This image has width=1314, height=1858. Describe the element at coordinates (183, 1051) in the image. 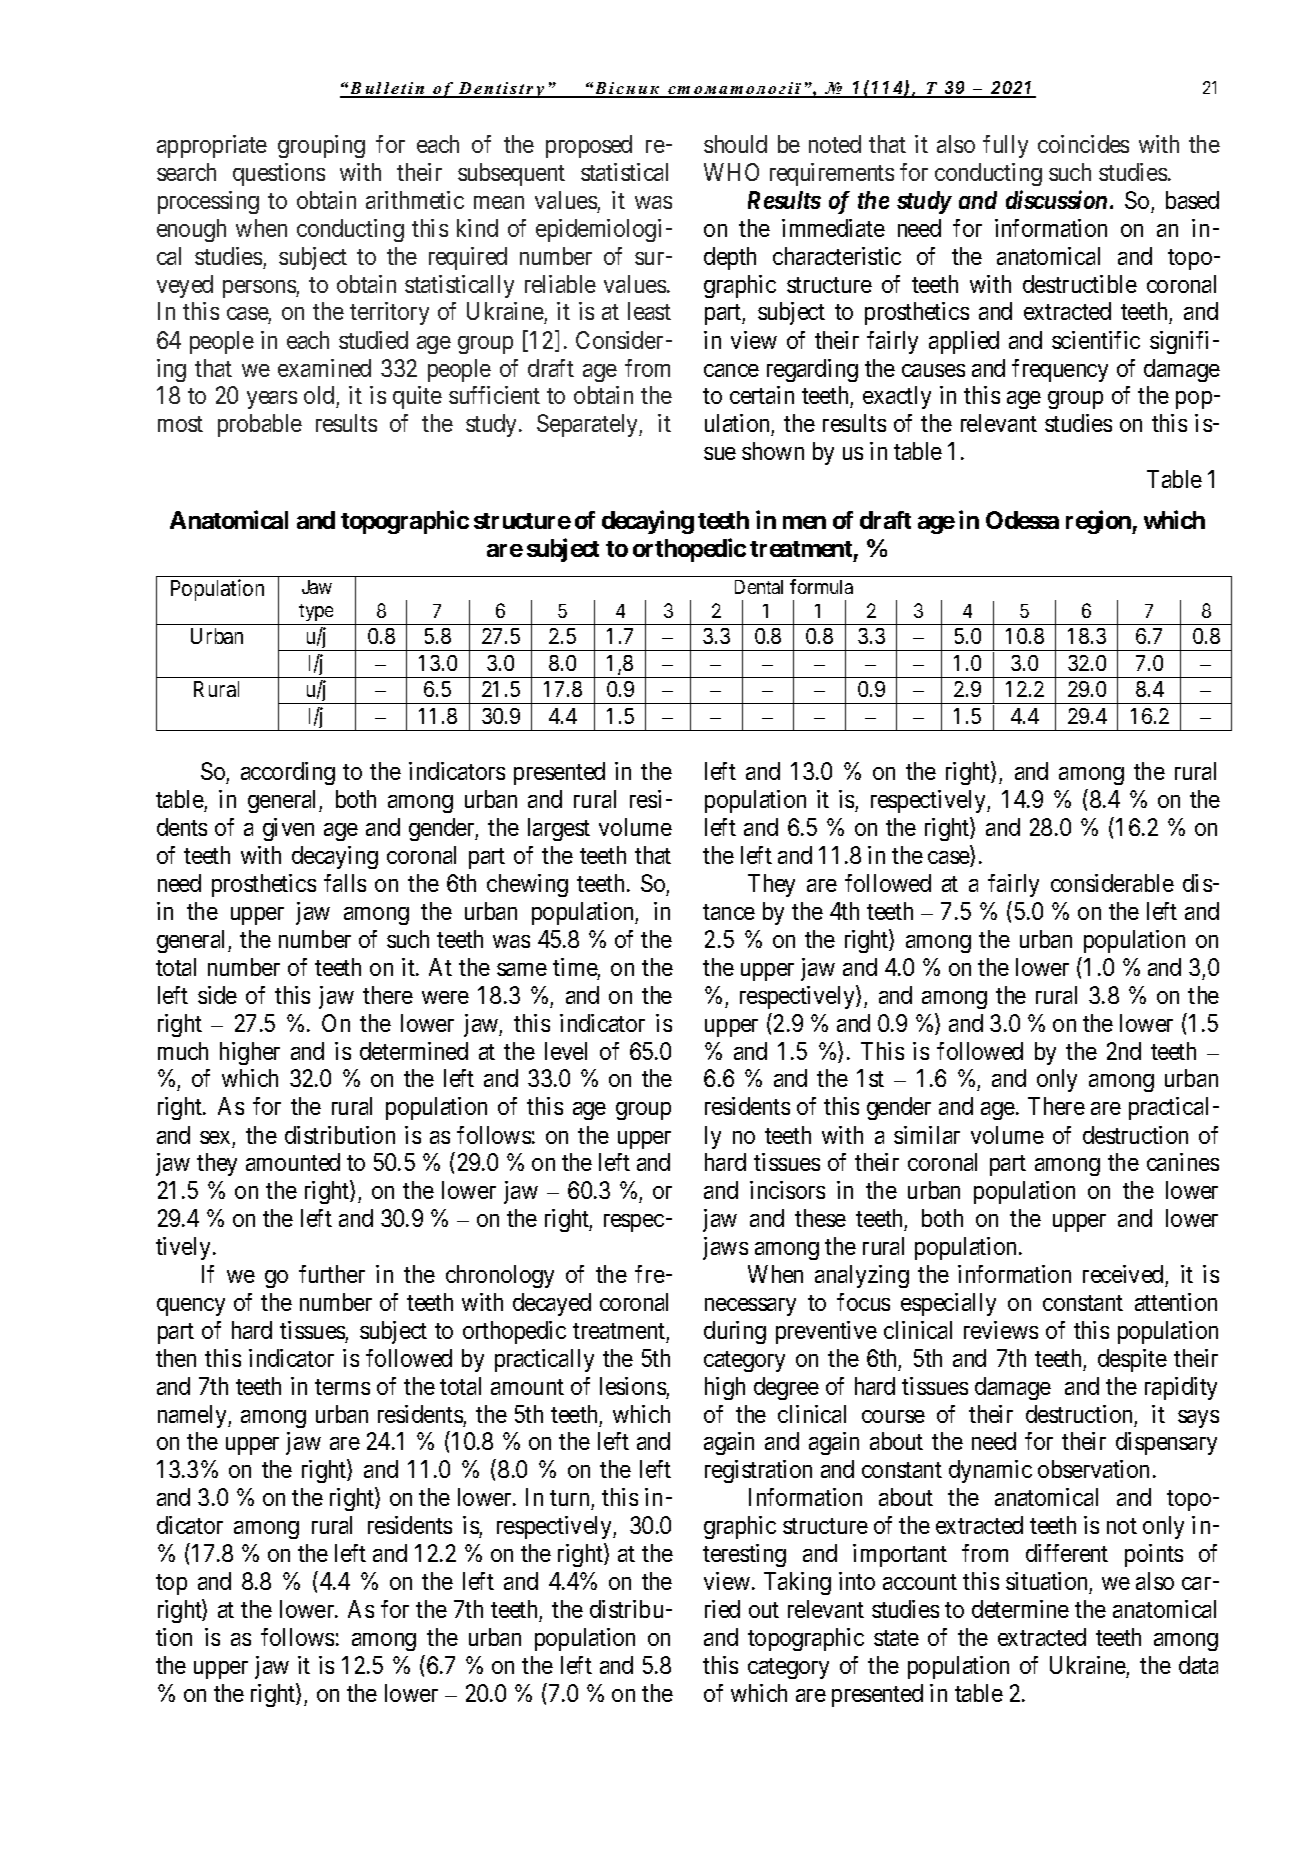

I see `much` at that location.
